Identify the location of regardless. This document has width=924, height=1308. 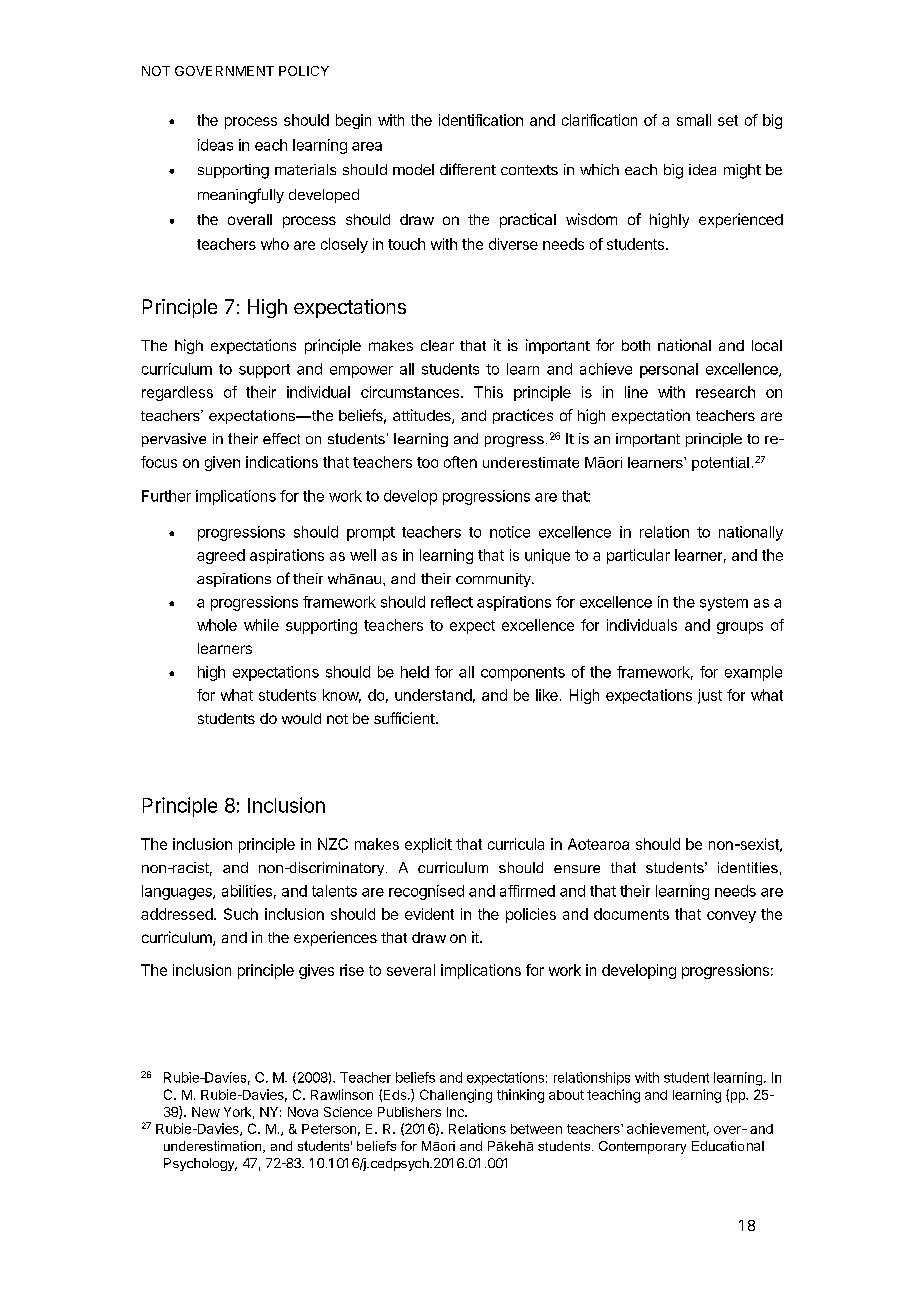
(177, 393).
